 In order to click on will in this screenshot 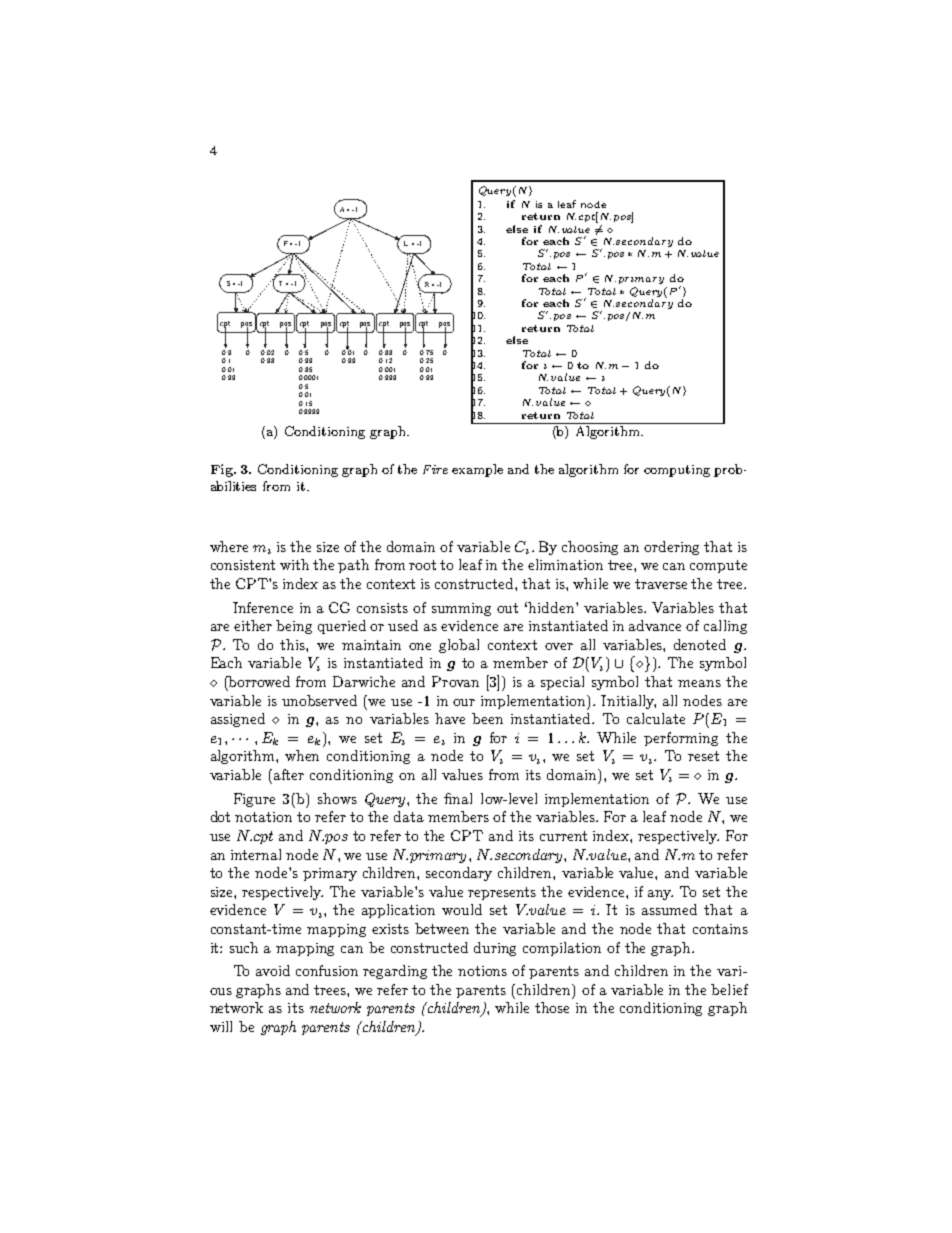, I will do `click(221, 1026)`.
